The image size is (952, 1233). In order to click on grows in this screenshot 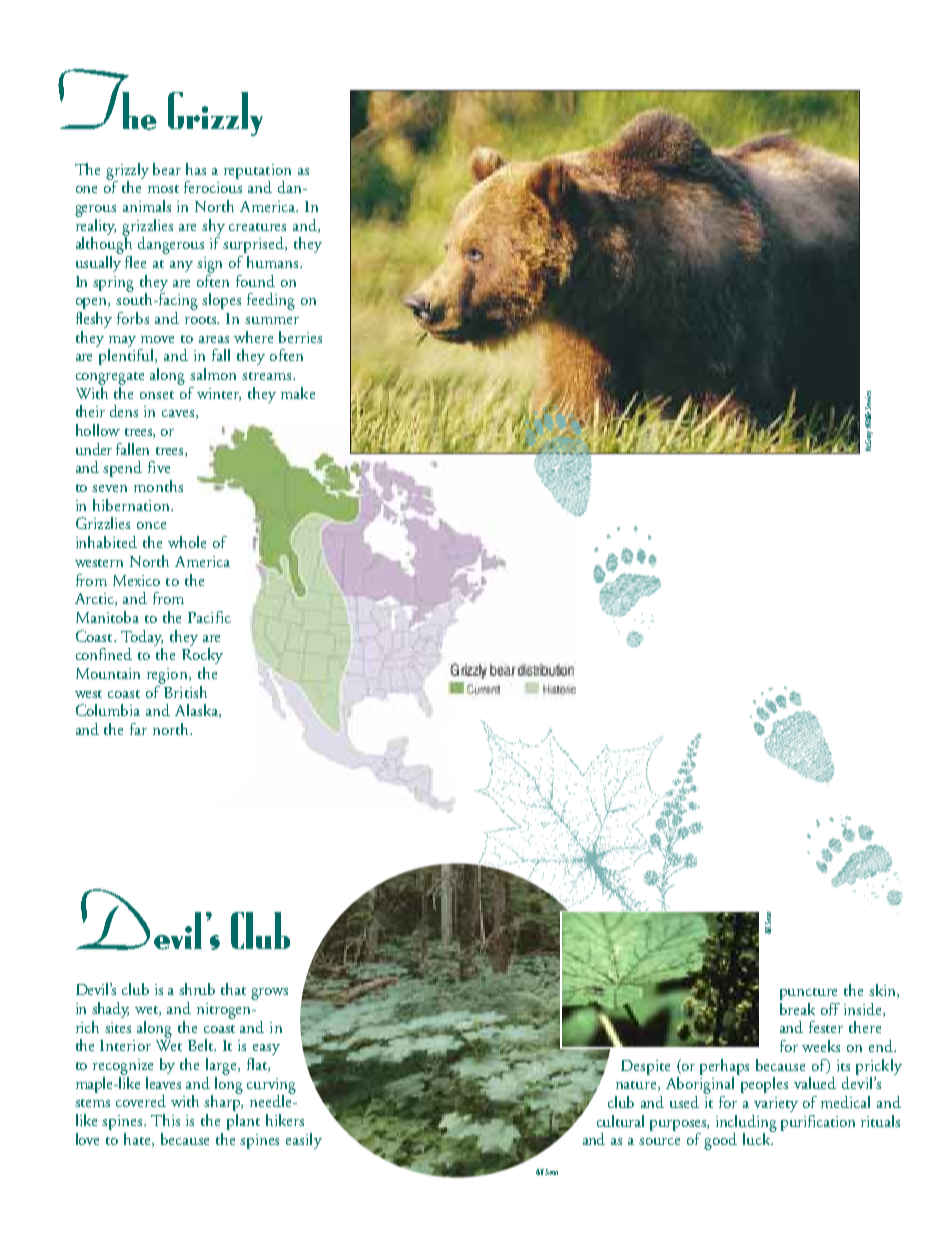, I will do `click(269, 994)`.
